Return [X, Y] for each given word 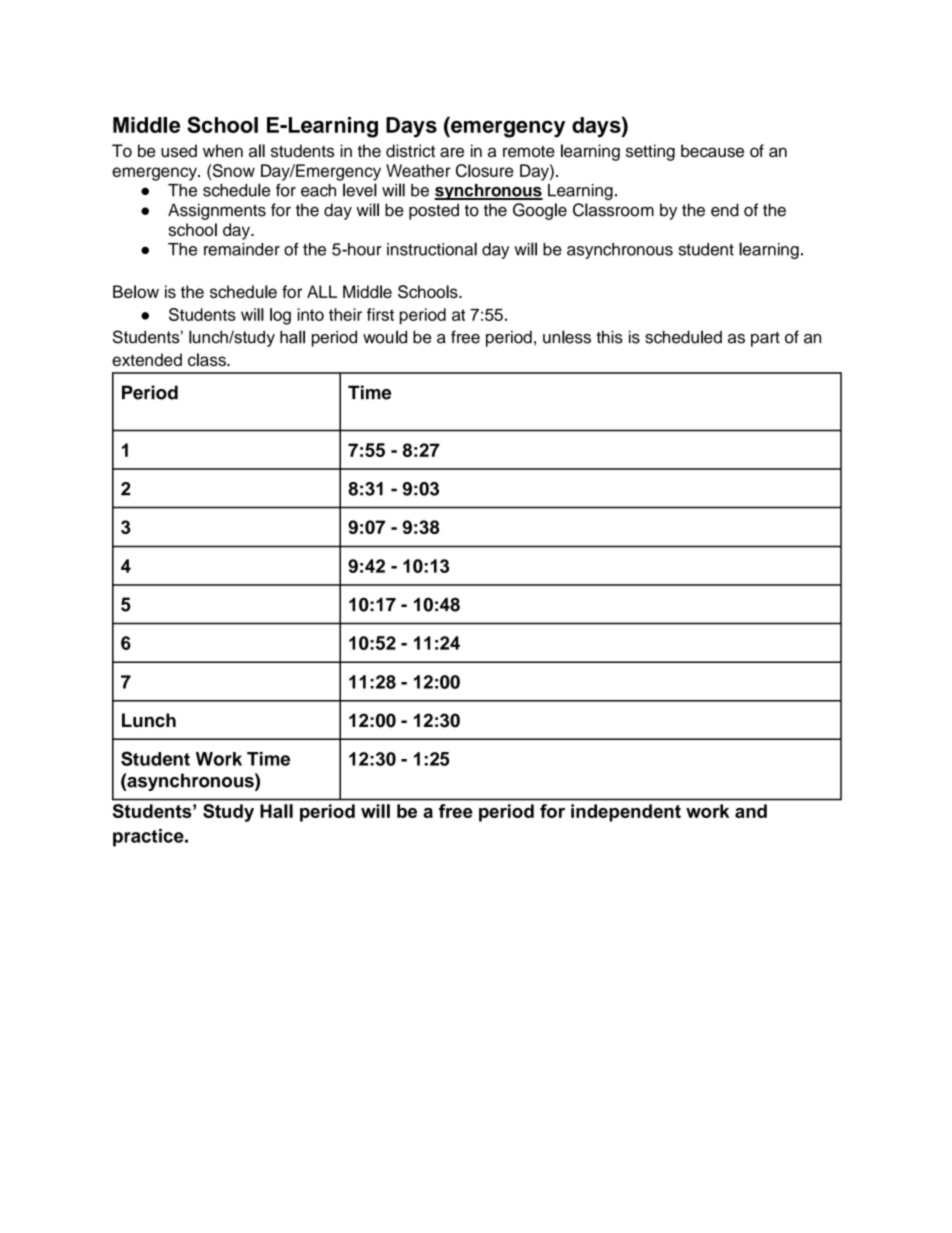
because [712, 151]
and [751, 811]
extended [147, 359]
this [609, 337]
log [280, 316]
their [345, 314]
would [385, 337]
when [223, 151]
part [765, 339]
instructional [432, 249]
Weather [418, 170]
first [380, 314]
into [311, 314]
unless [567, 337]
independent [626, 813]
